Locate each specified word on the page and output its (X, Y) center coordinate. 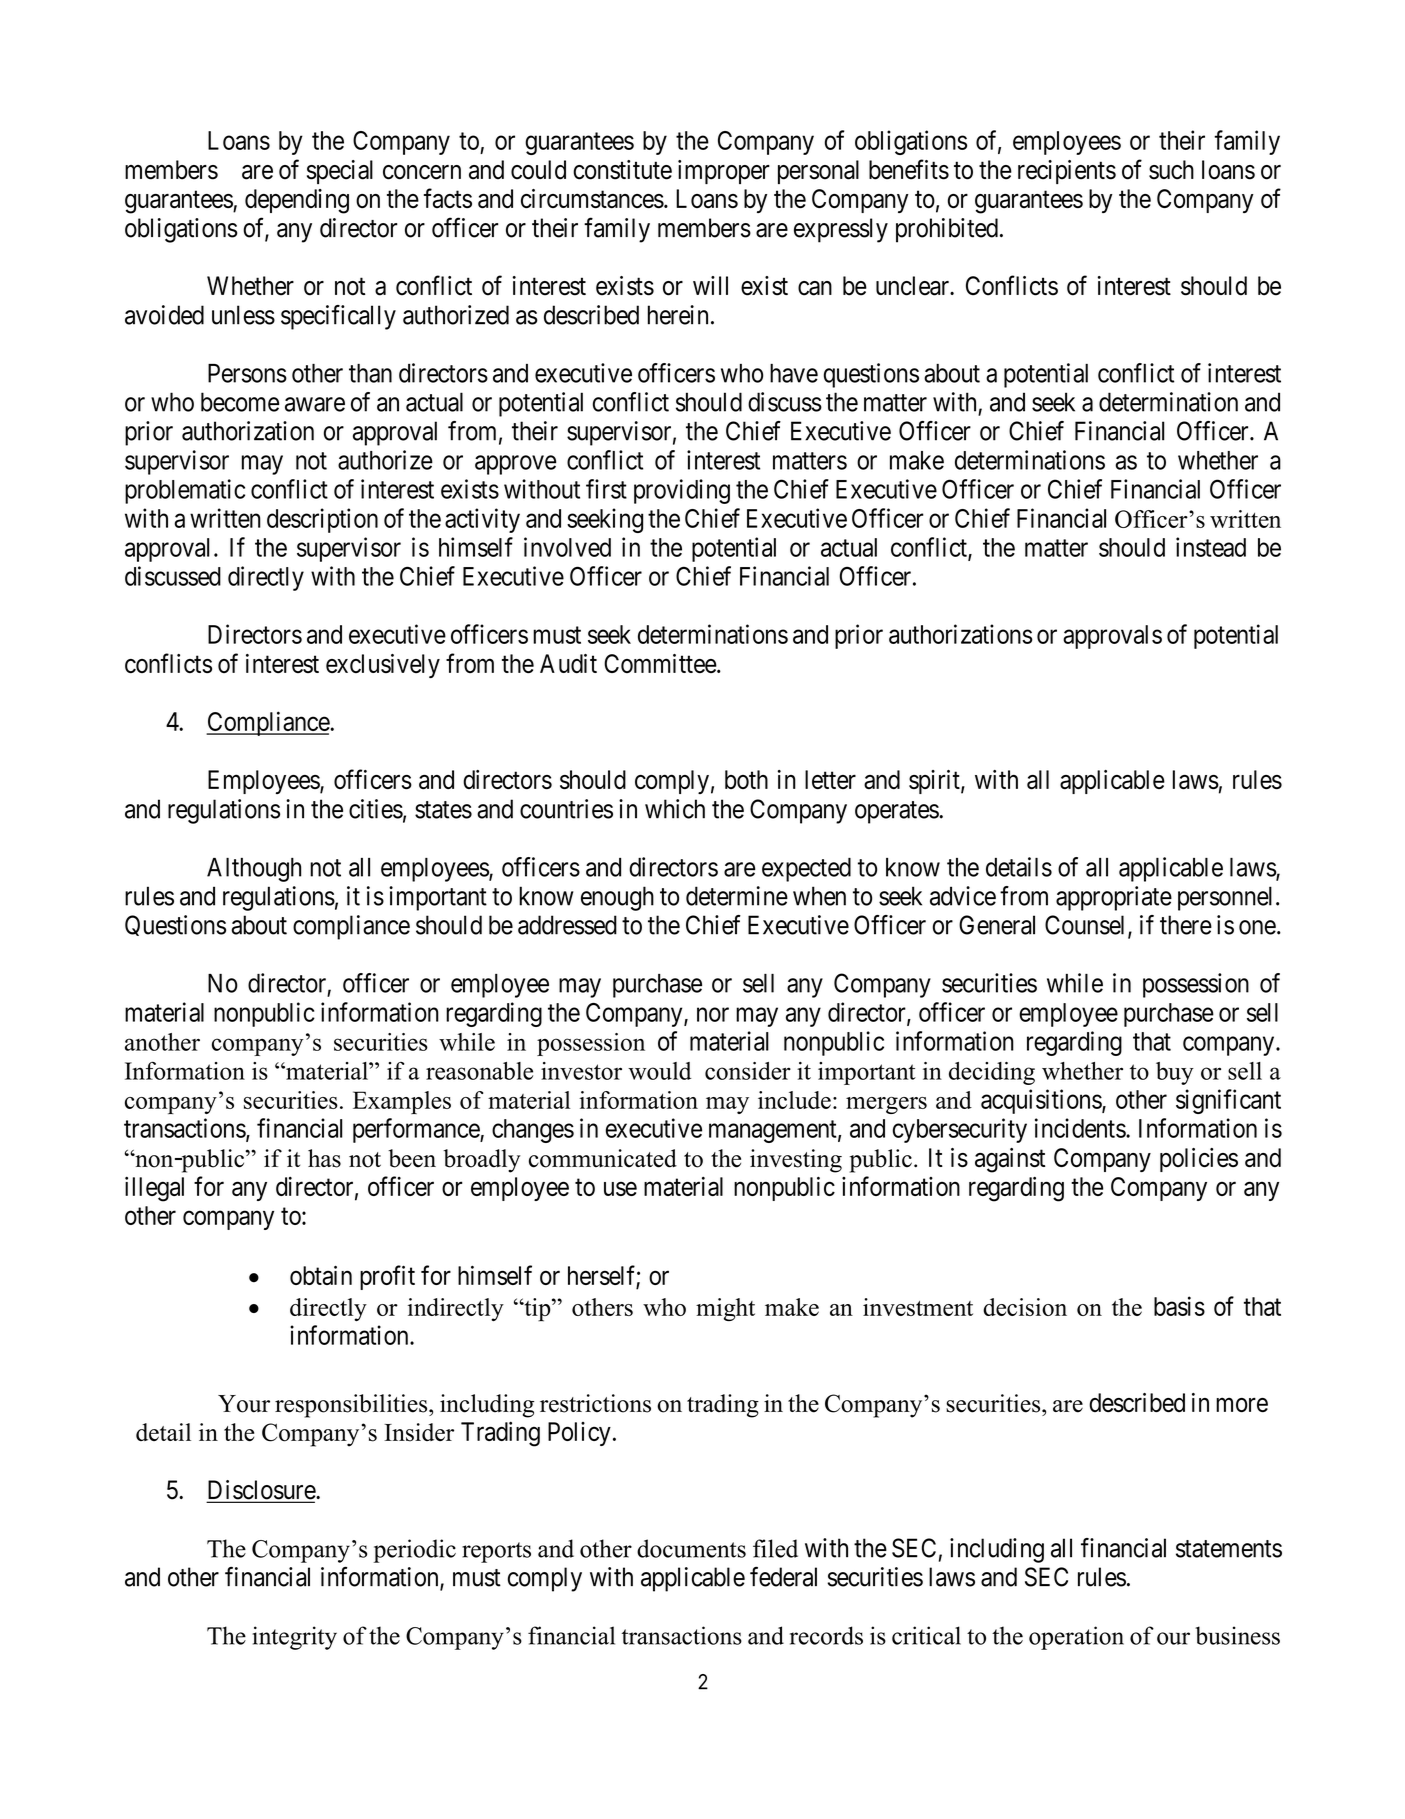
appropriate (1114, 898)
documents (691, 1548)
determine (737, 896)
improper (724, 172)
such (1171, 170)
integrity (294, 1638)
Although (254, 870)
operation (1076, 1638)
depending (297, 201)
